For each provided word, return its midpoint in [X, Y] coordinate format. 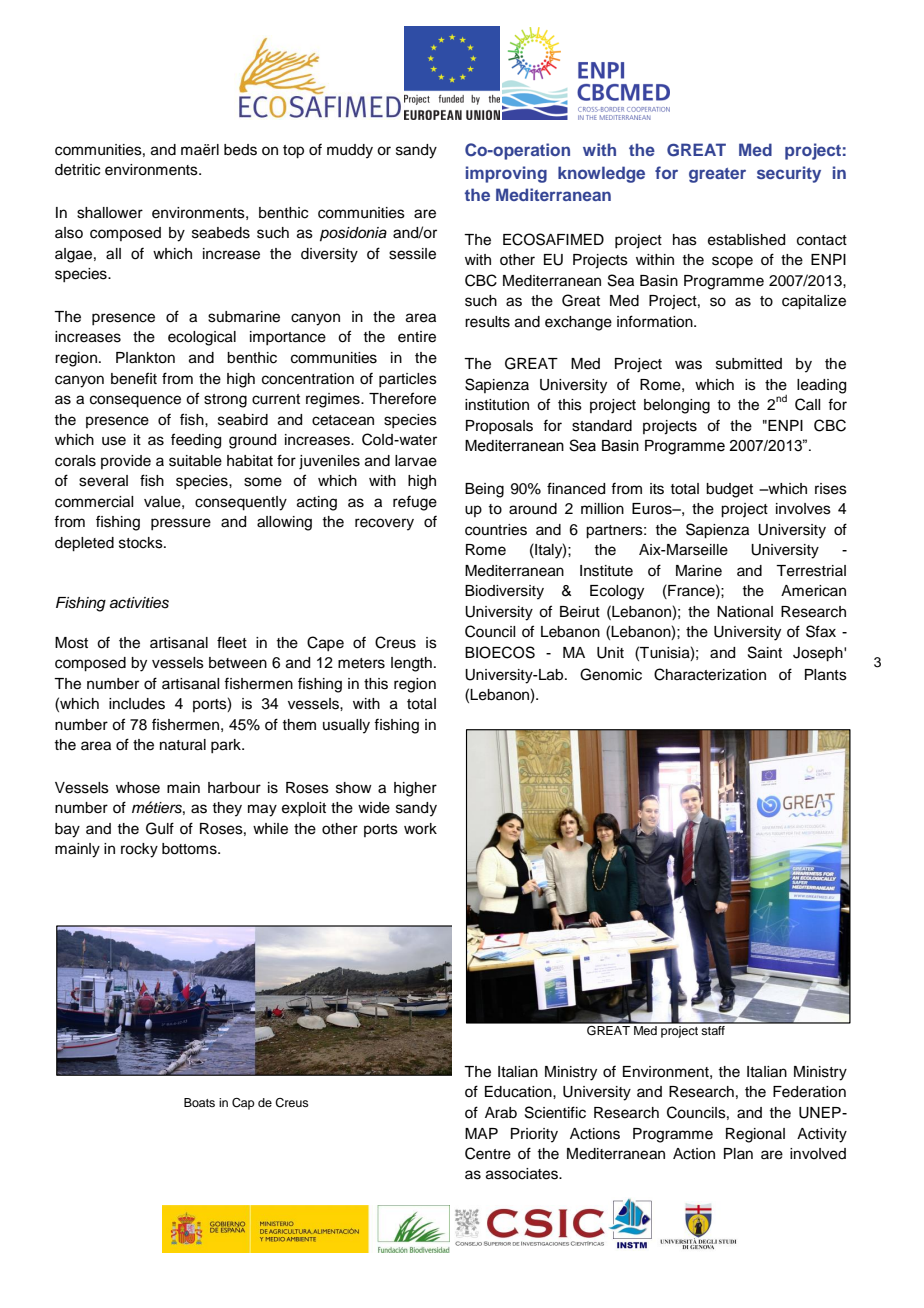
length [411, 664]
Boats [199, 1102]
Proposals [499, 427]
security [789, 174]
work [420, 829]
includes [137, 704]
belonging [677, 406]
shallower [110, 213]
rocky [139, 850]
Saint [765, 652]
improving [506, 174]
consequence [135, 401]
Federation [809, 1092]
